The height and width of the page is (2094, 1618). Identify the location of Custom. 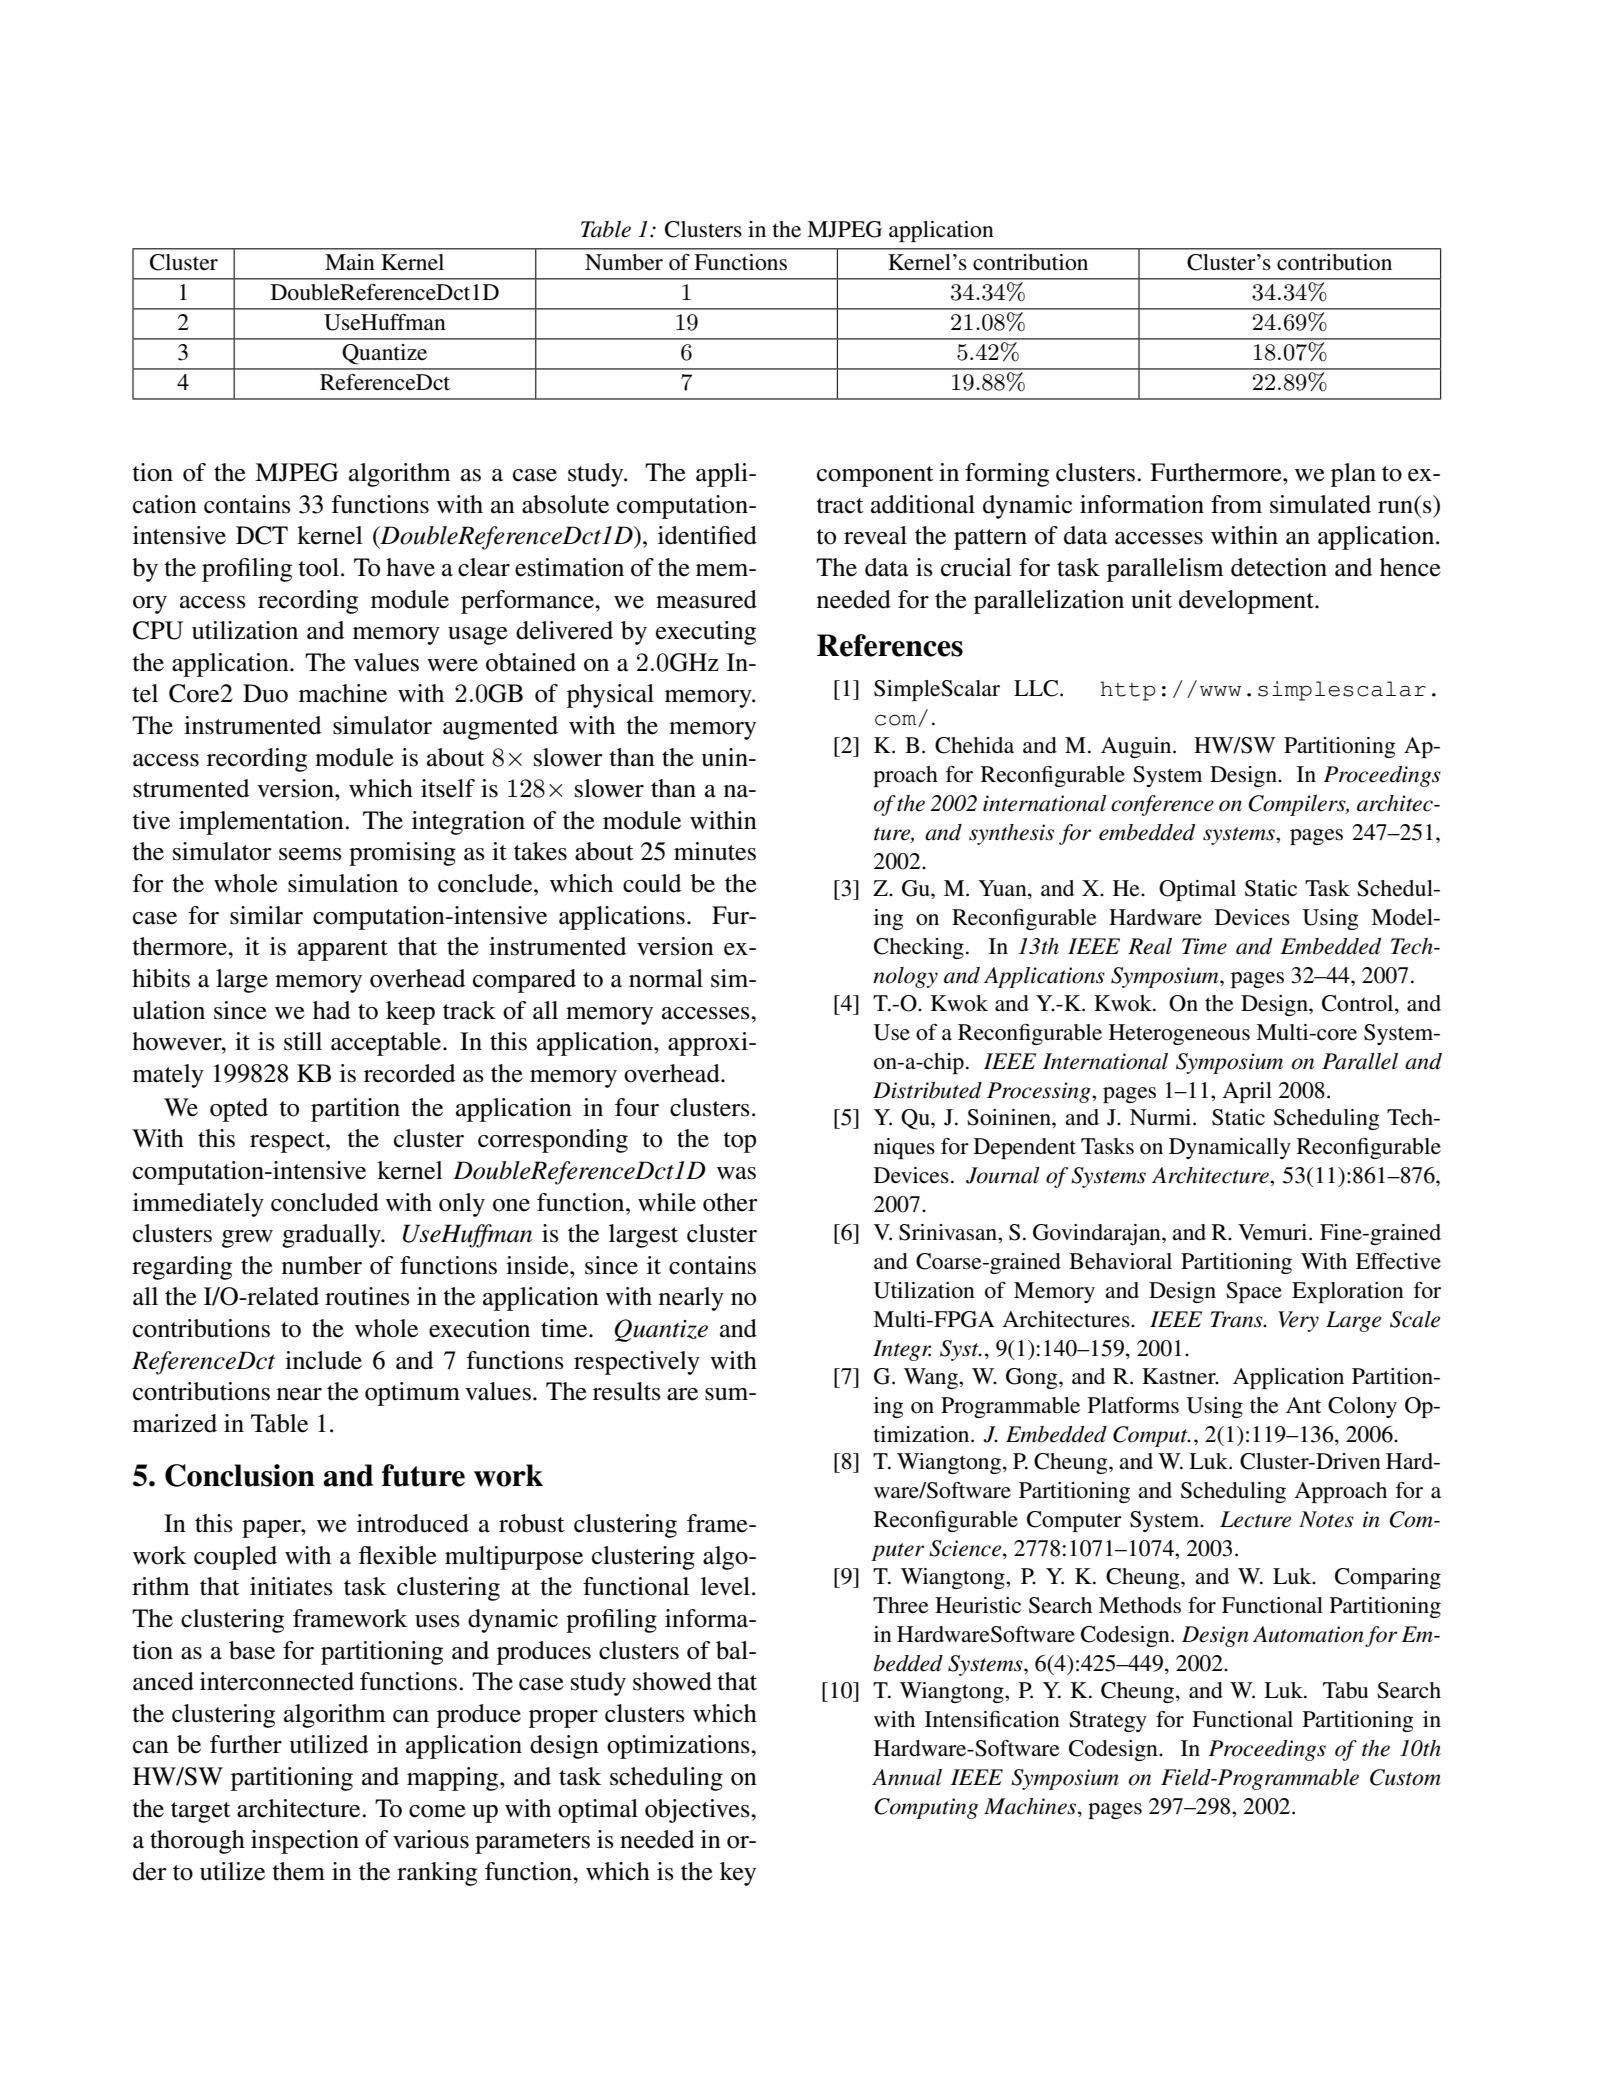
(1405, 1777).
